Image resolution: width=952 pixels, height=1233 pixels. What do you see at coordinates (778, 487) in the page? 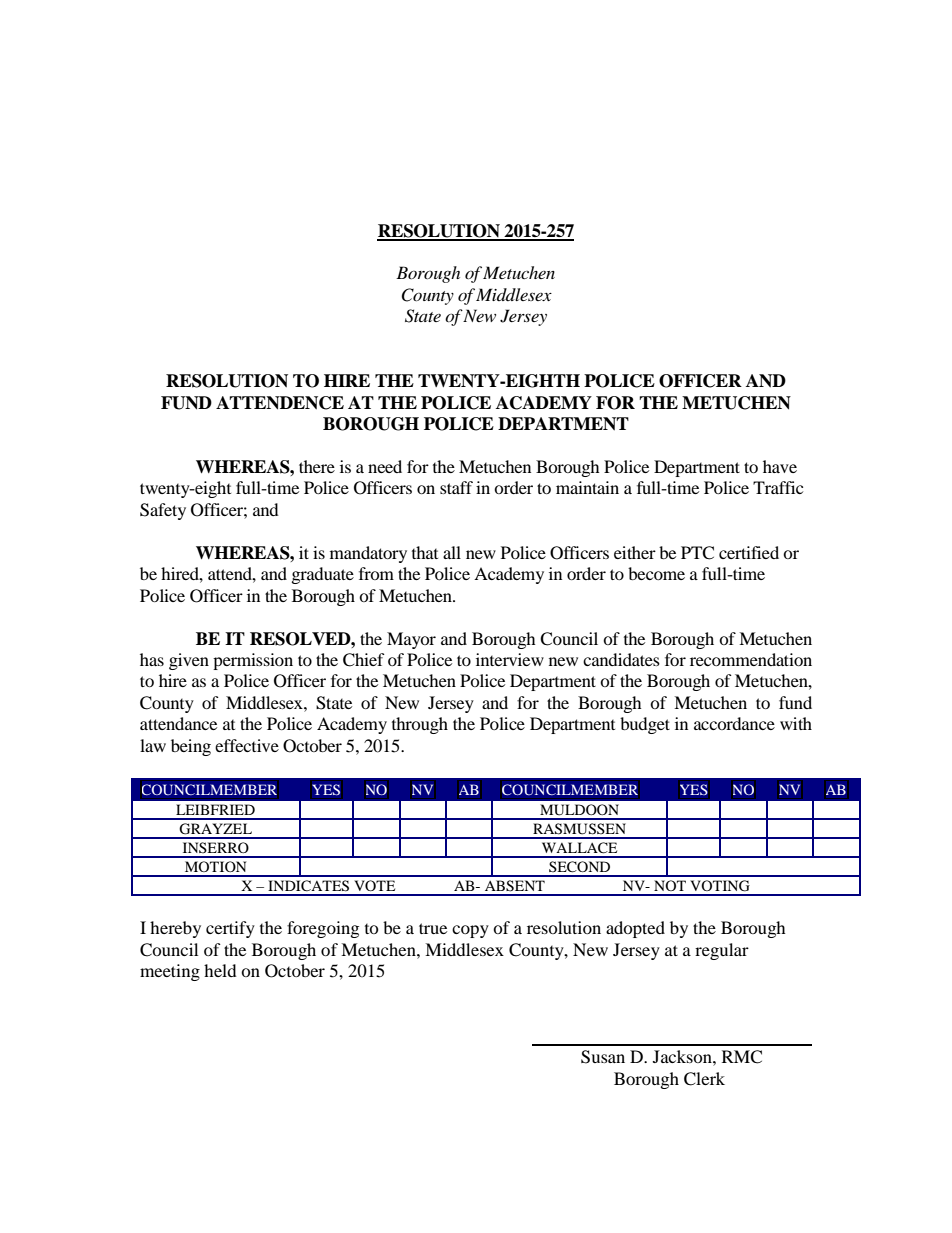
I see `Traffic` at bounding box center [778, 487].
